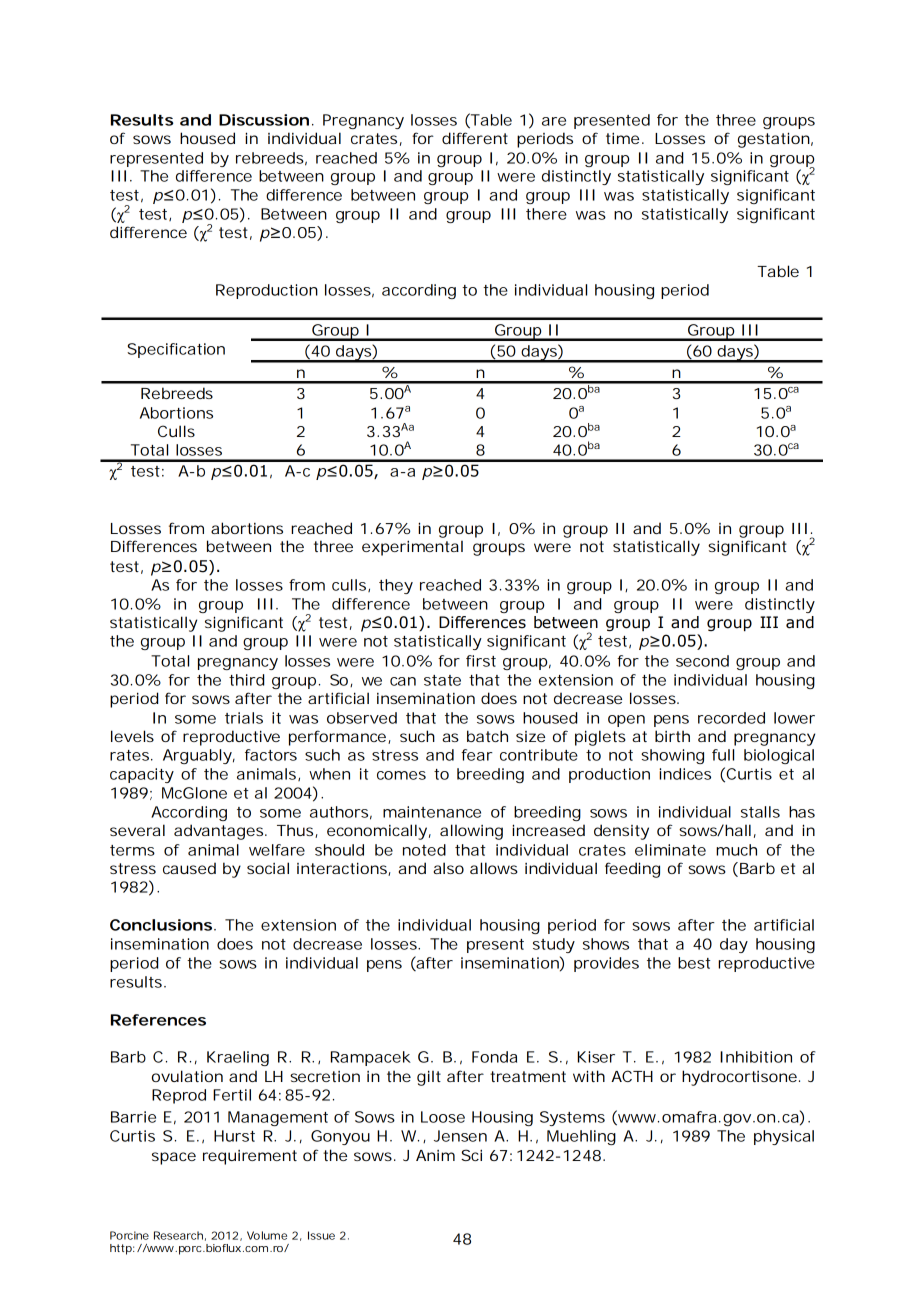  What do you see at coordinates (176, 350) in the screenshot?
I see `Specification` at bounding box center [176, 350].
